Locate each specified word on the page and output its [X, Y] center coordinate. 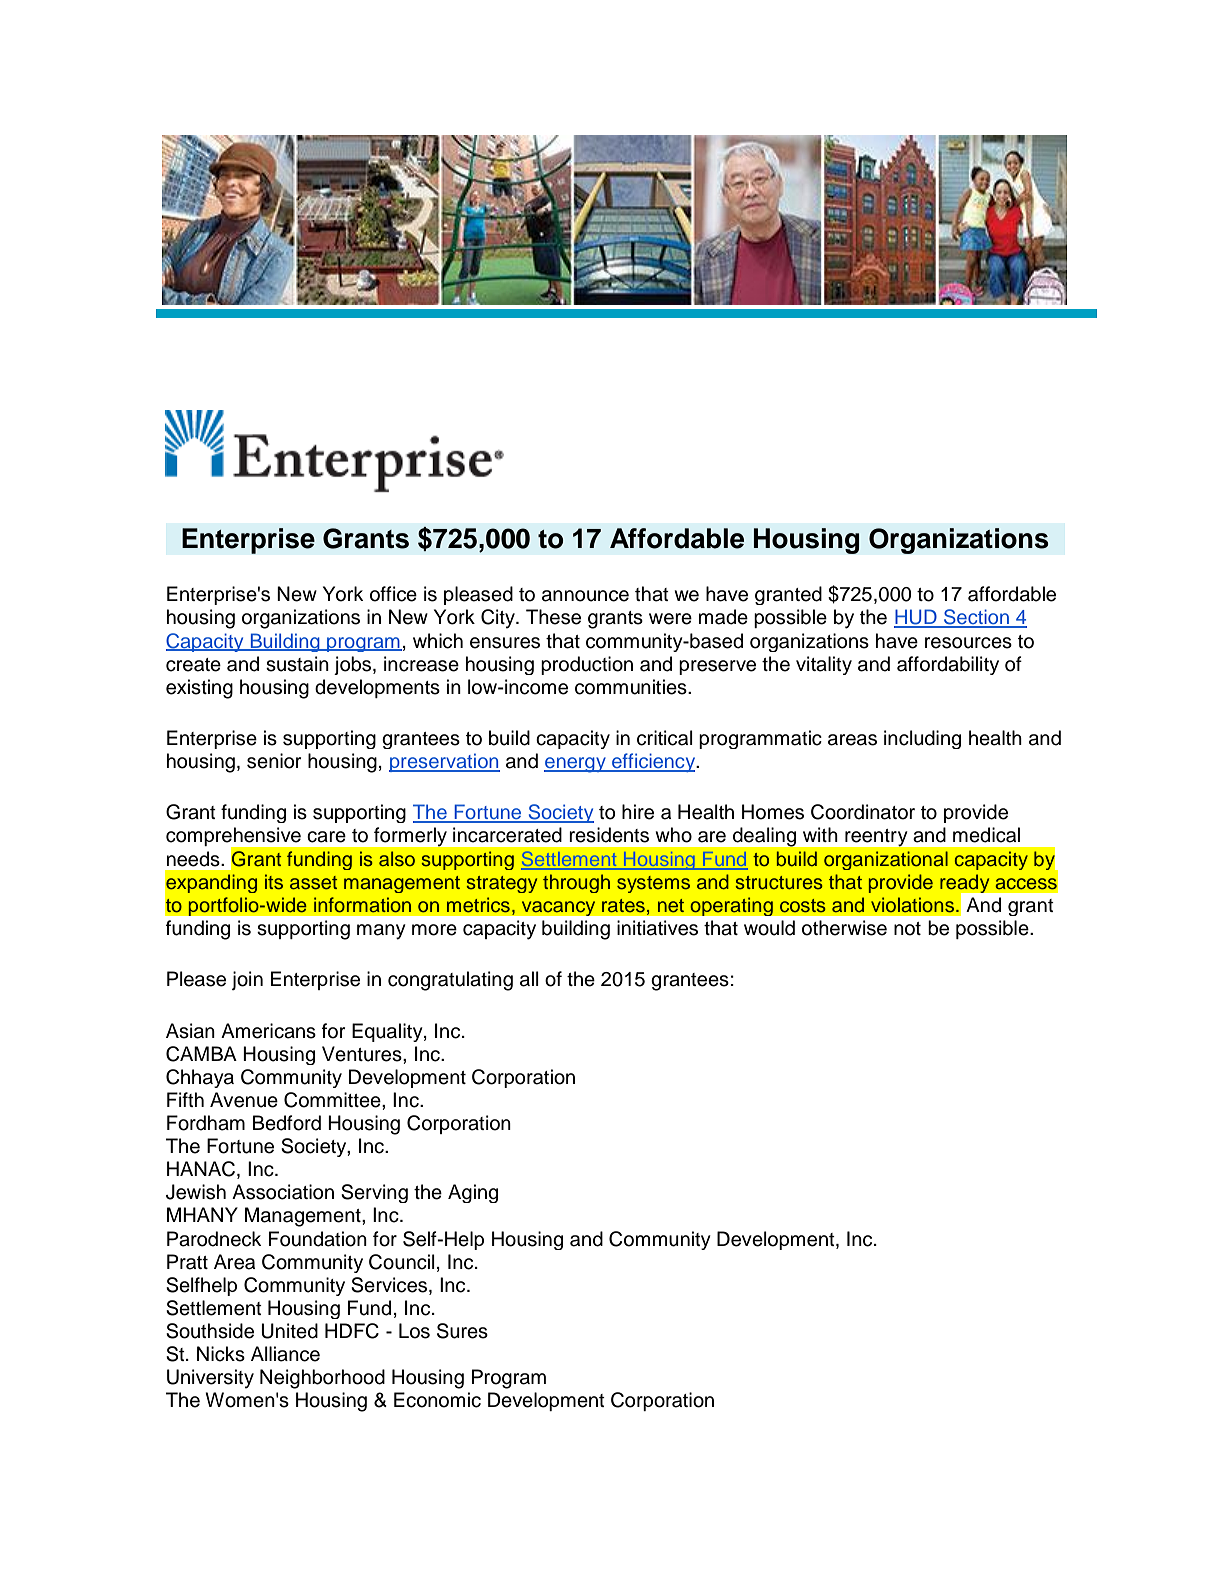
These [553, 617]
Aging [473, 1193]
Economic [437, 1400]
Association [283, 1192]
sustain [297, 664]
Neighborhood [322, 1379]
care [326, 837]
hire [638, 812]
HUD [916, 618]
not [907, 929]
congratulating [450, 981]
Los [414, 1331]
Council [402, 1262]
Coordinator [863, 812]
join [247, 980]
